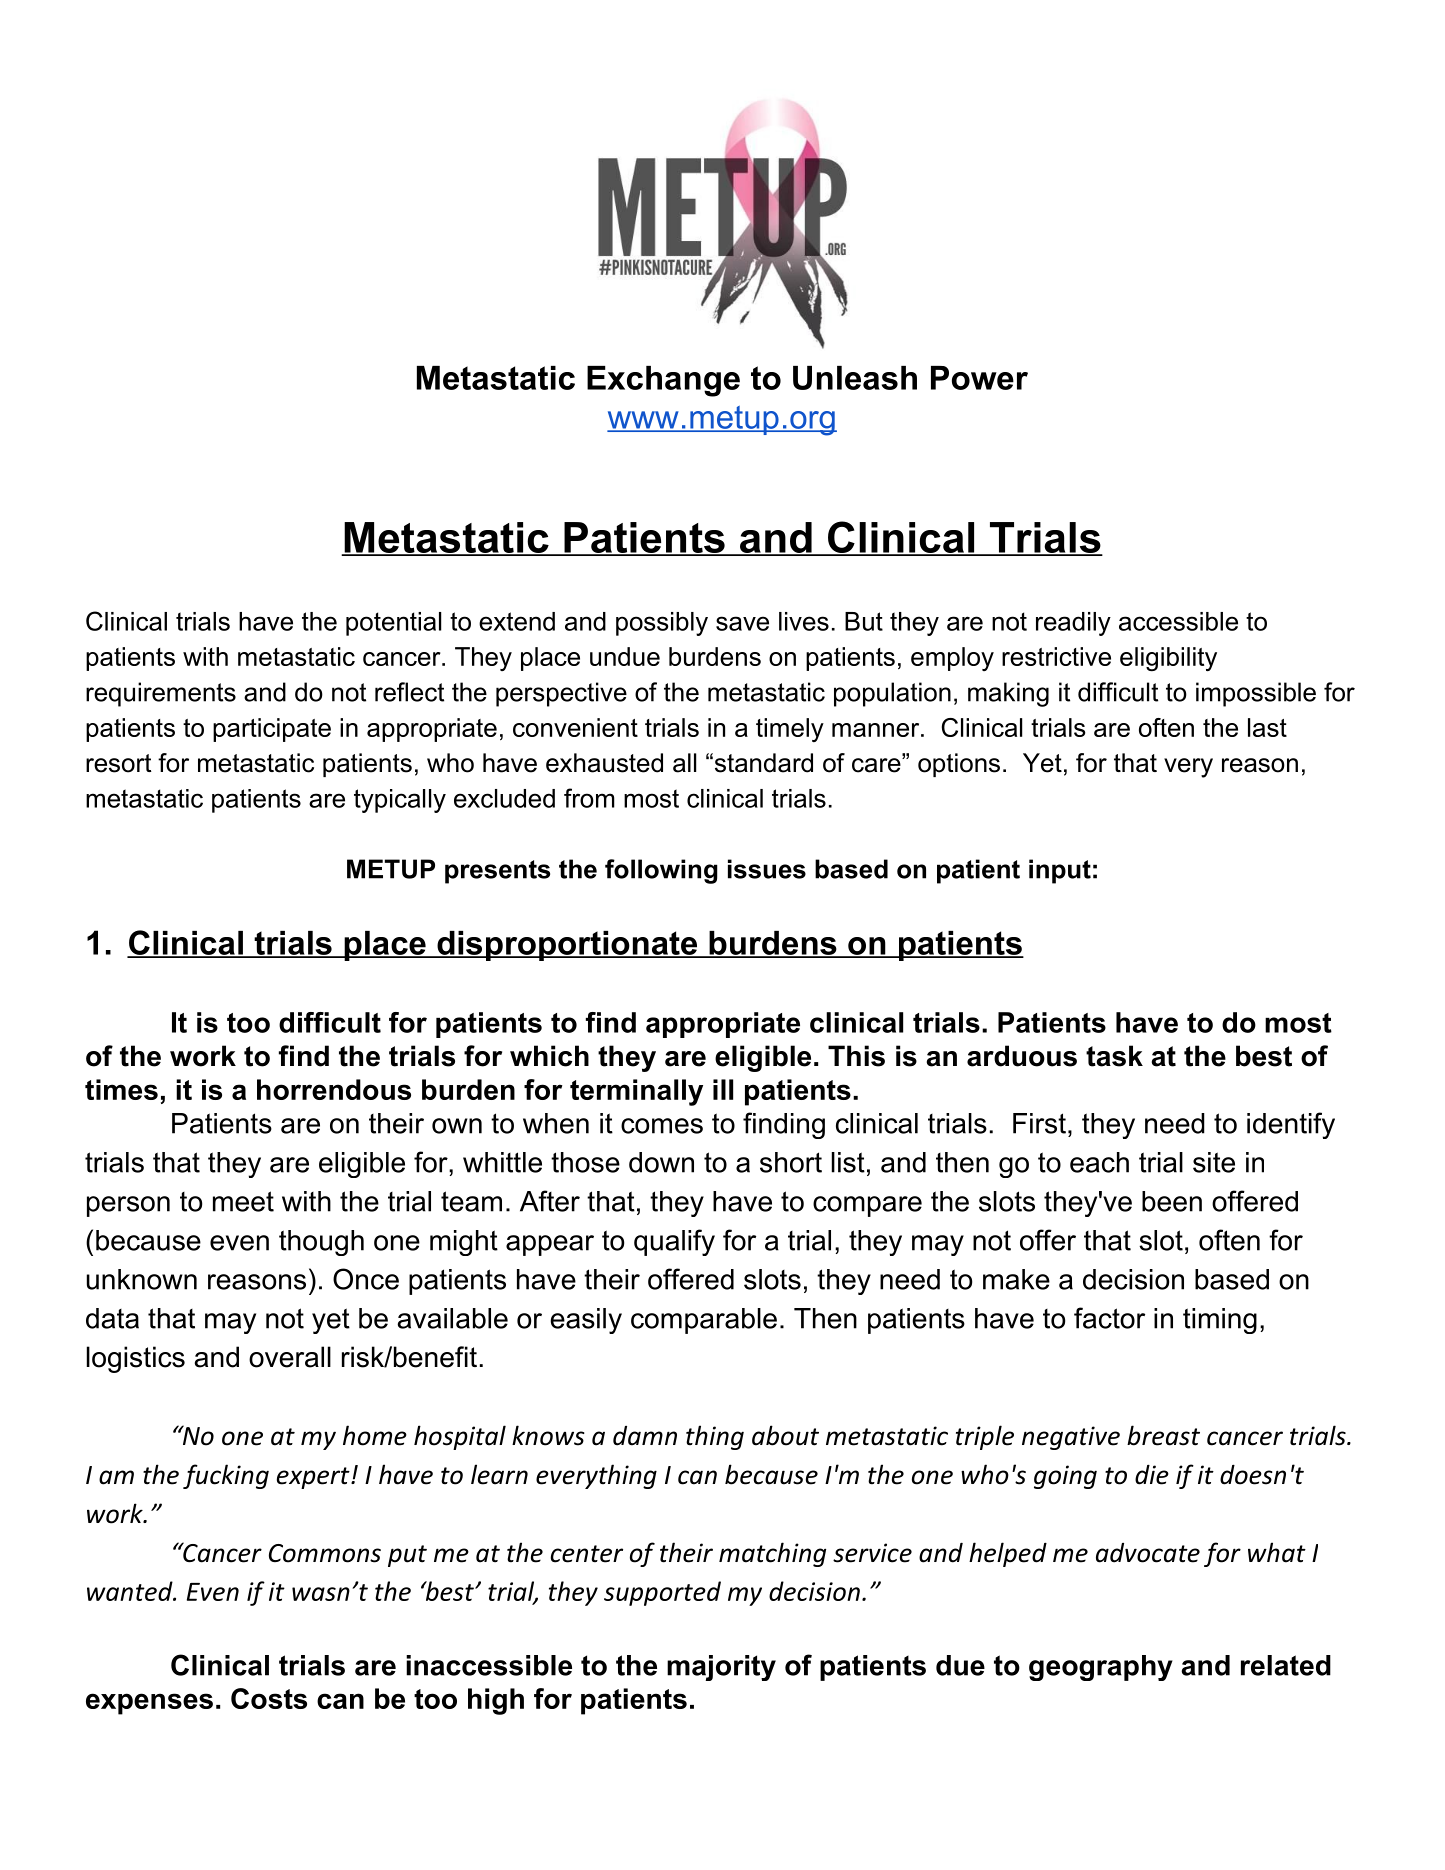  Describe the element at coordinates (1109, 1318) in the screenshot. I see `factor` at that location.
